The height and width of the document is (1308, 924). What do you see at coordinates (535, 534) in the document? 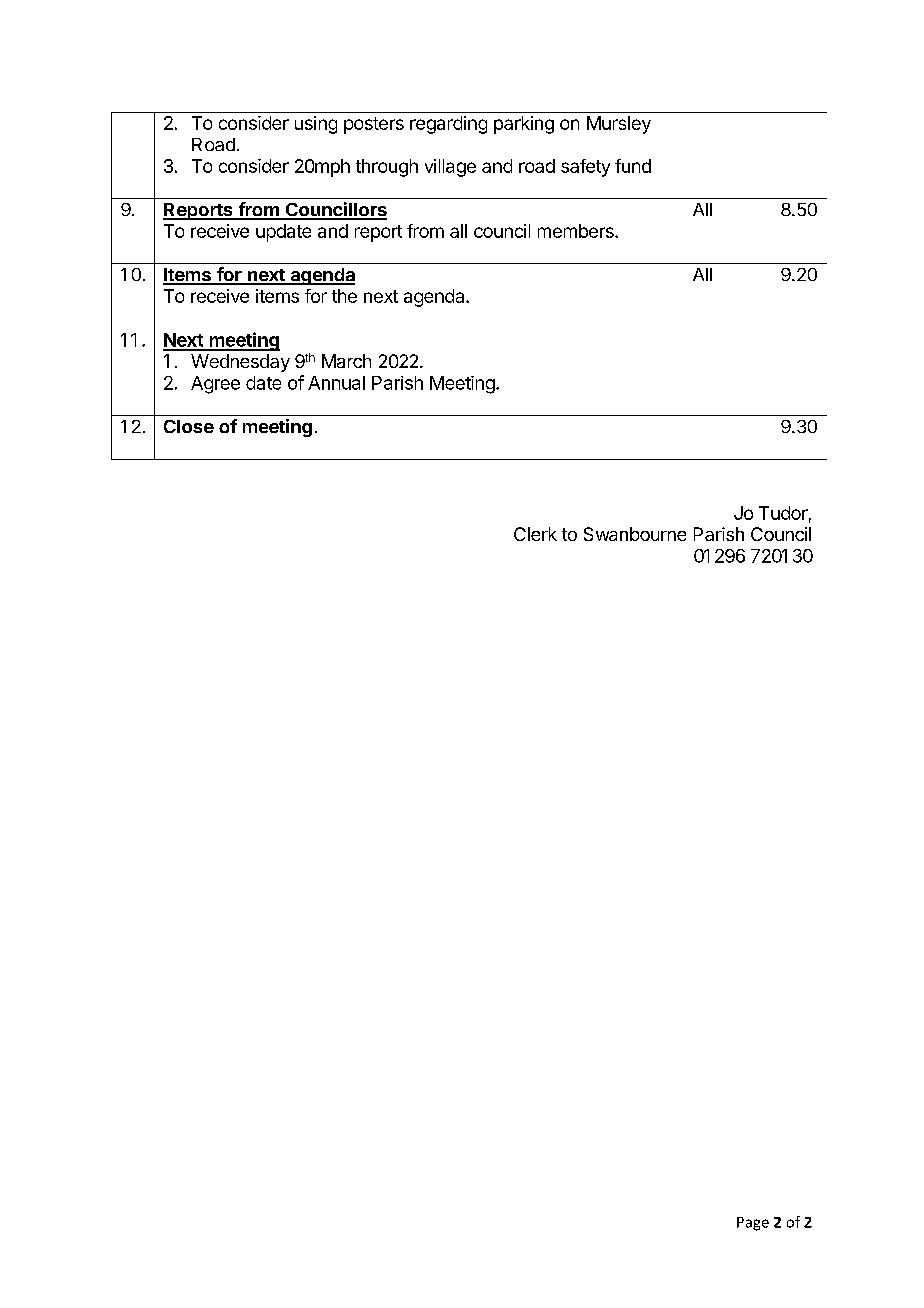
I see `Clerk` at bounding box center [535, 534].
